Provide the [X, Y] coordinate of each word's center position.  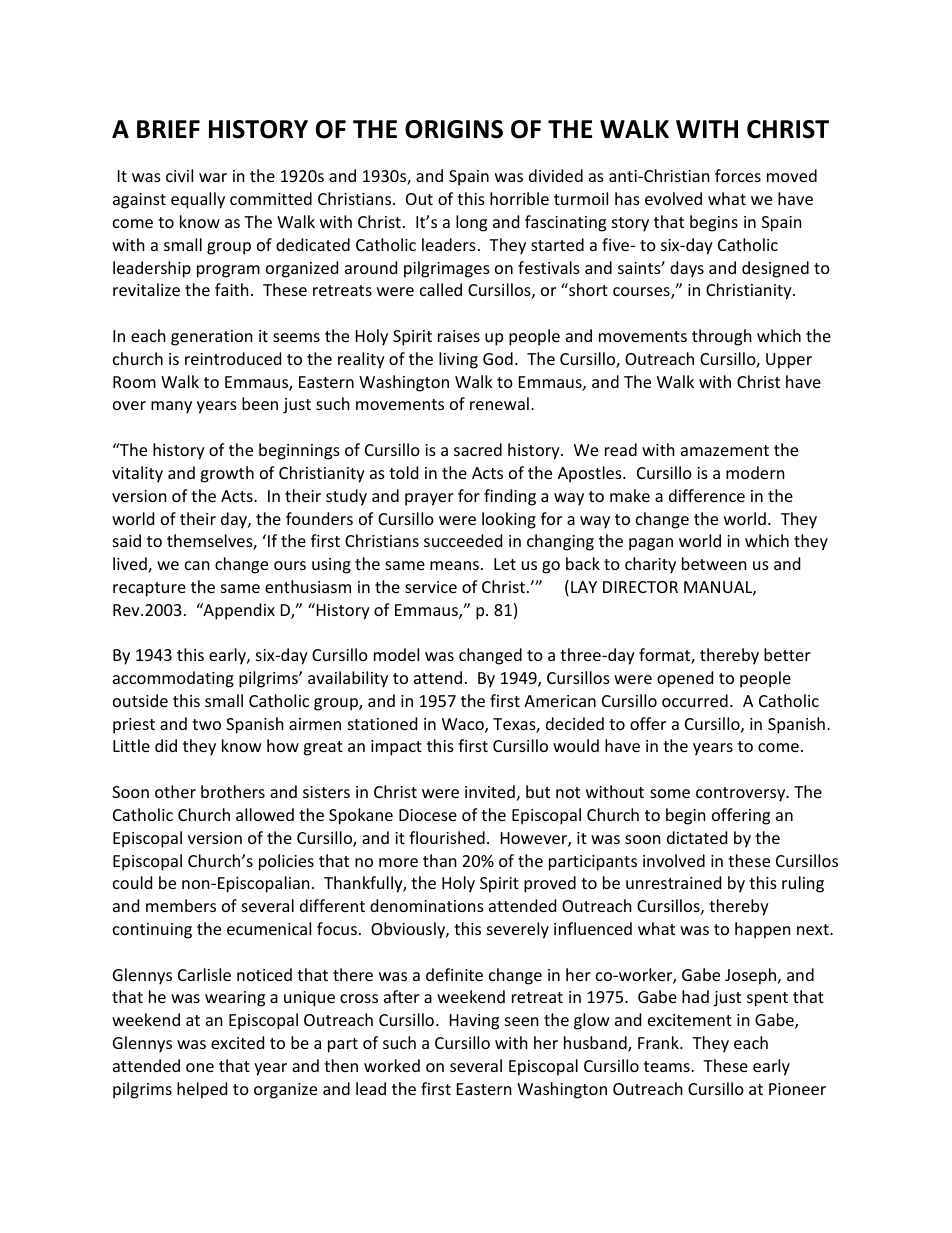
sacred [478, 449]
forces [738, 175]
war [213, 177]
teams [668, 1066]
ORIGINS [454, 129]
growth [227, 474]
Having [474, 1022]
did [166, 745]
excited [237, 1042]
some [670, 793]
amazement [725, 450]
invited [490, 791]
